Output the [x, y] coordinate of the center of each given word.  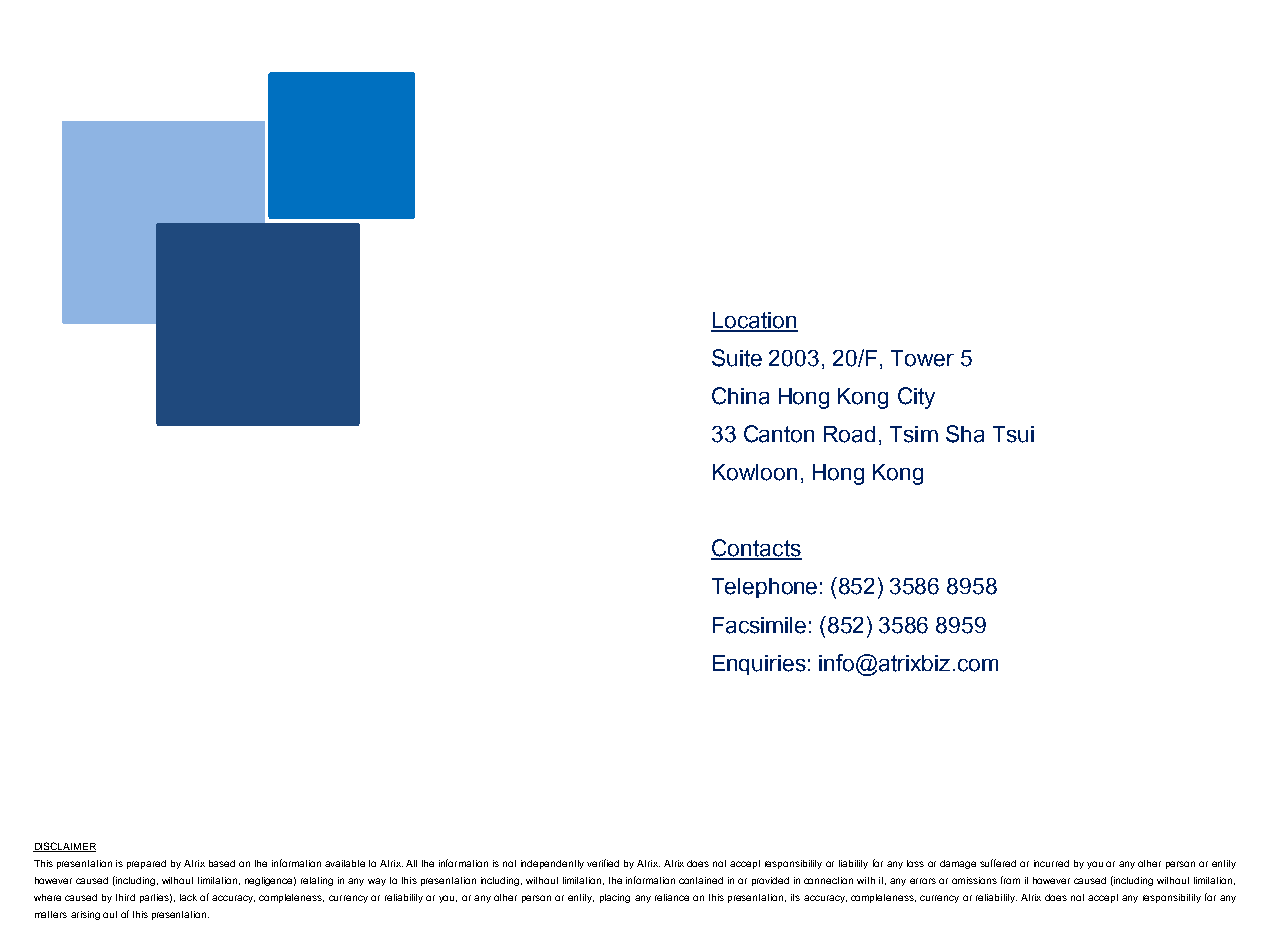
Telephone [764, 588]
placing [615, 898]
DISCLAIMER [64, 847]
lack [188, 897]
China [740, 396]
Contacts [756, 549]
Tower [922, 358]
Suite [737, 358]
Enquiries [759, 665]
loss [915, 863]
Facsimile [759, 625]
